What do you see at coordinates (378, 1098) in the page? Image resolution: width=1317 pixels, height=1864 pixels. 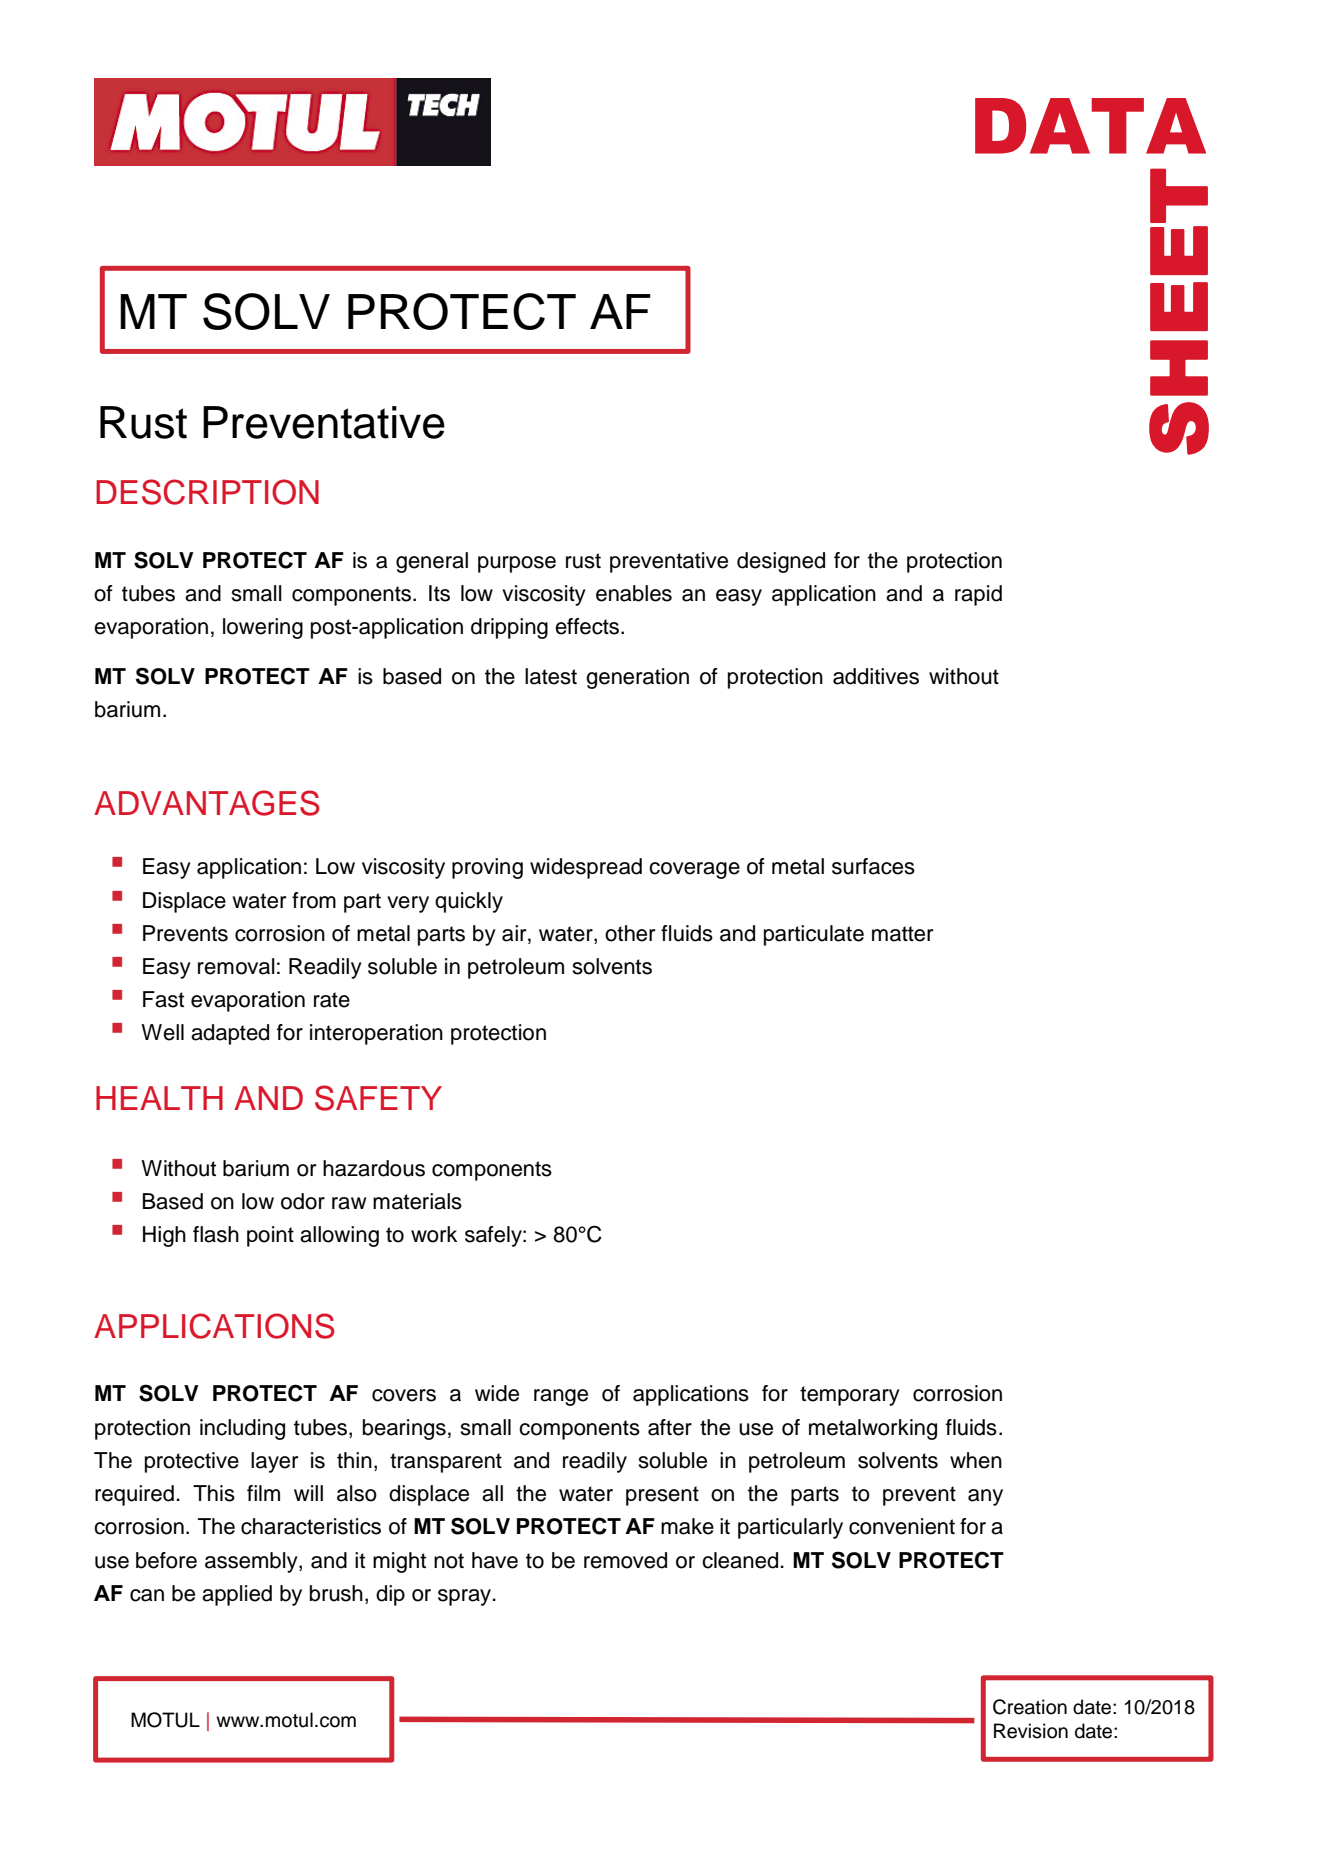 I see `SAFETY` at bounding box center [378, 1098].
